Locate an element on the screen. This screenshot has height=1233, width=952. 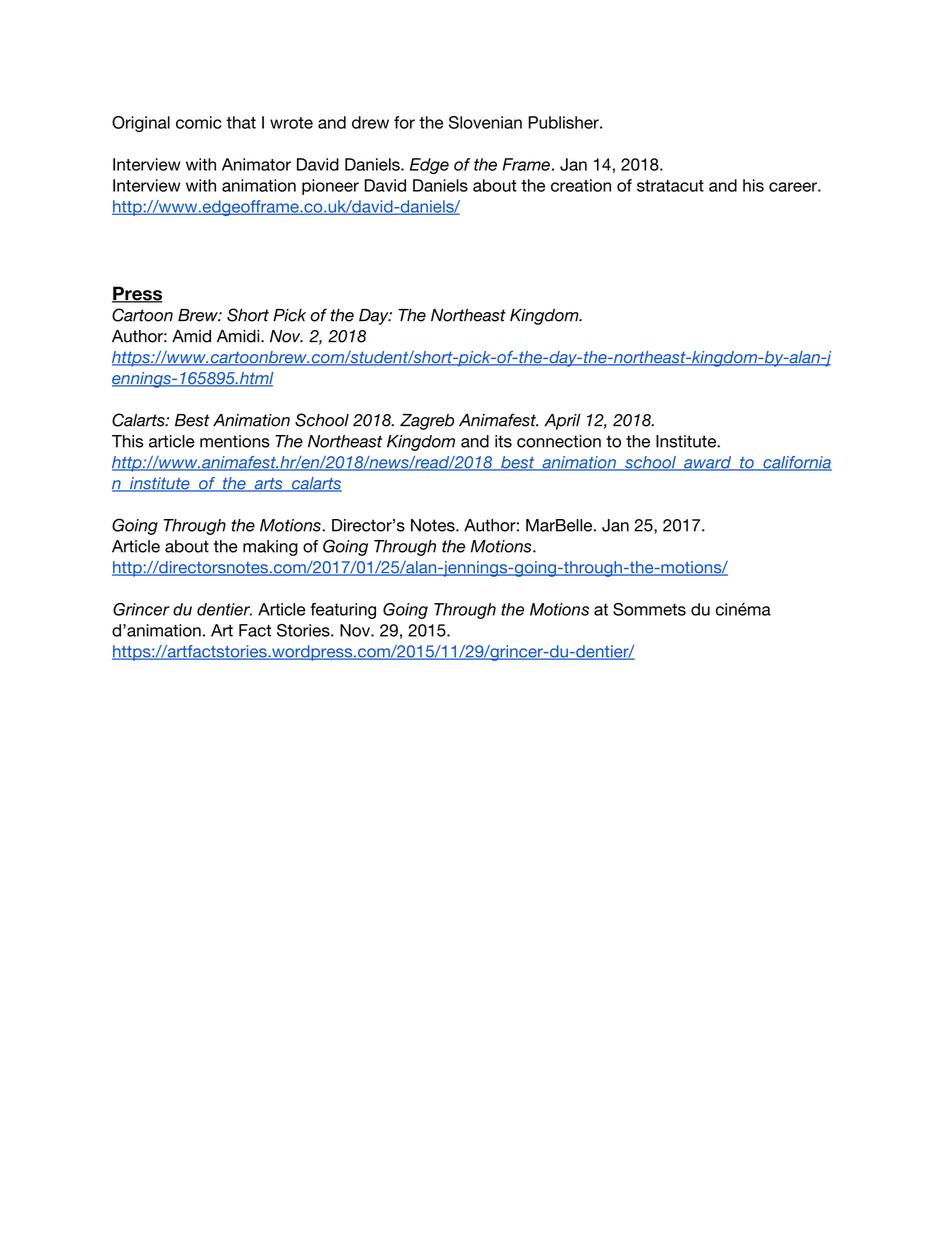
Original is located at coordinates (141, 124).
